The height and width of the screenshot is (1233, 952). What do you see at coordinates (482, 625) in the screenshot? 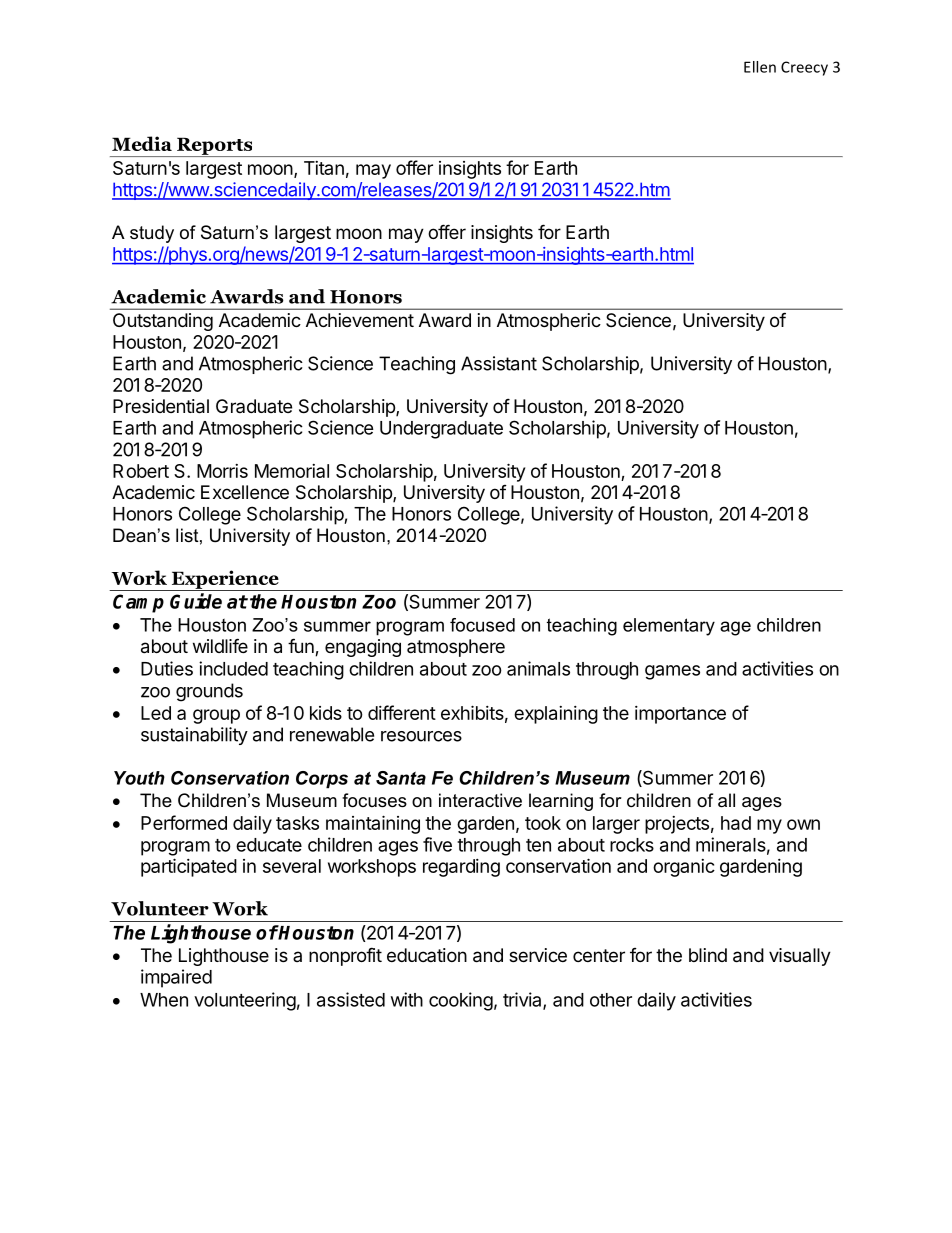
I see `focused` at bounding box center [482, 625].
